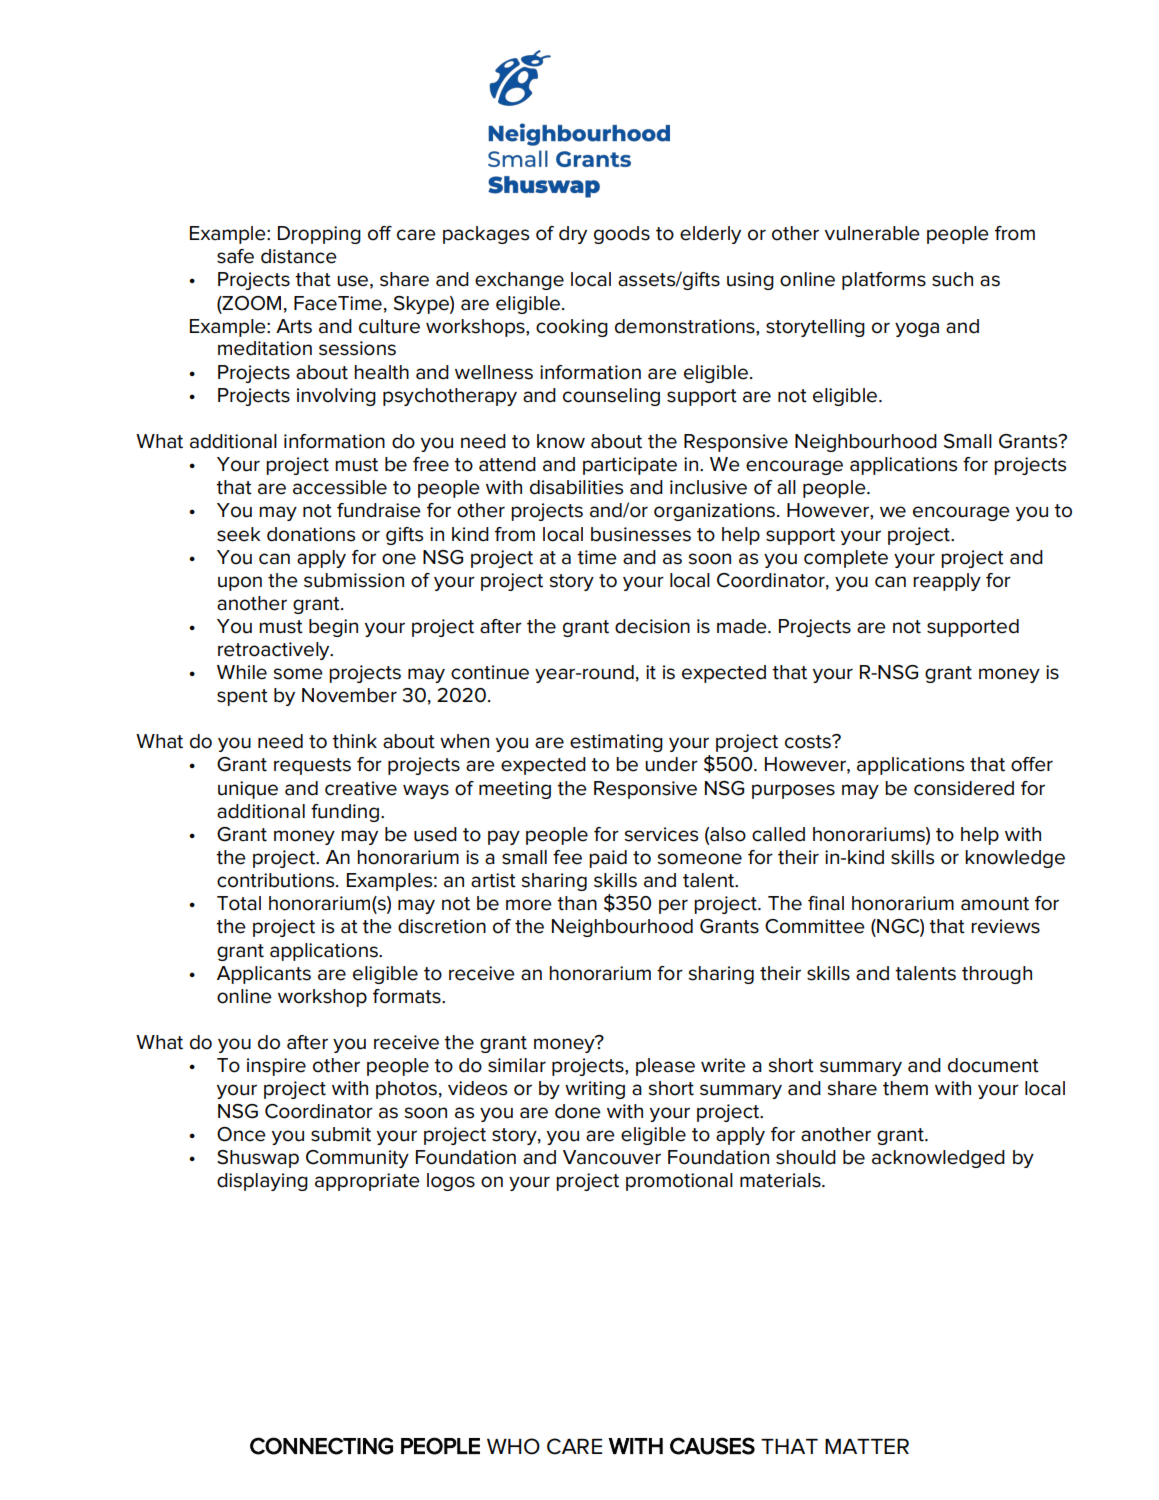 This document has height=1500, width=1159. What do you see at coordinates (712, 1446) in the document?
I see `CAUSES` at bounding box center [712, 1446].
